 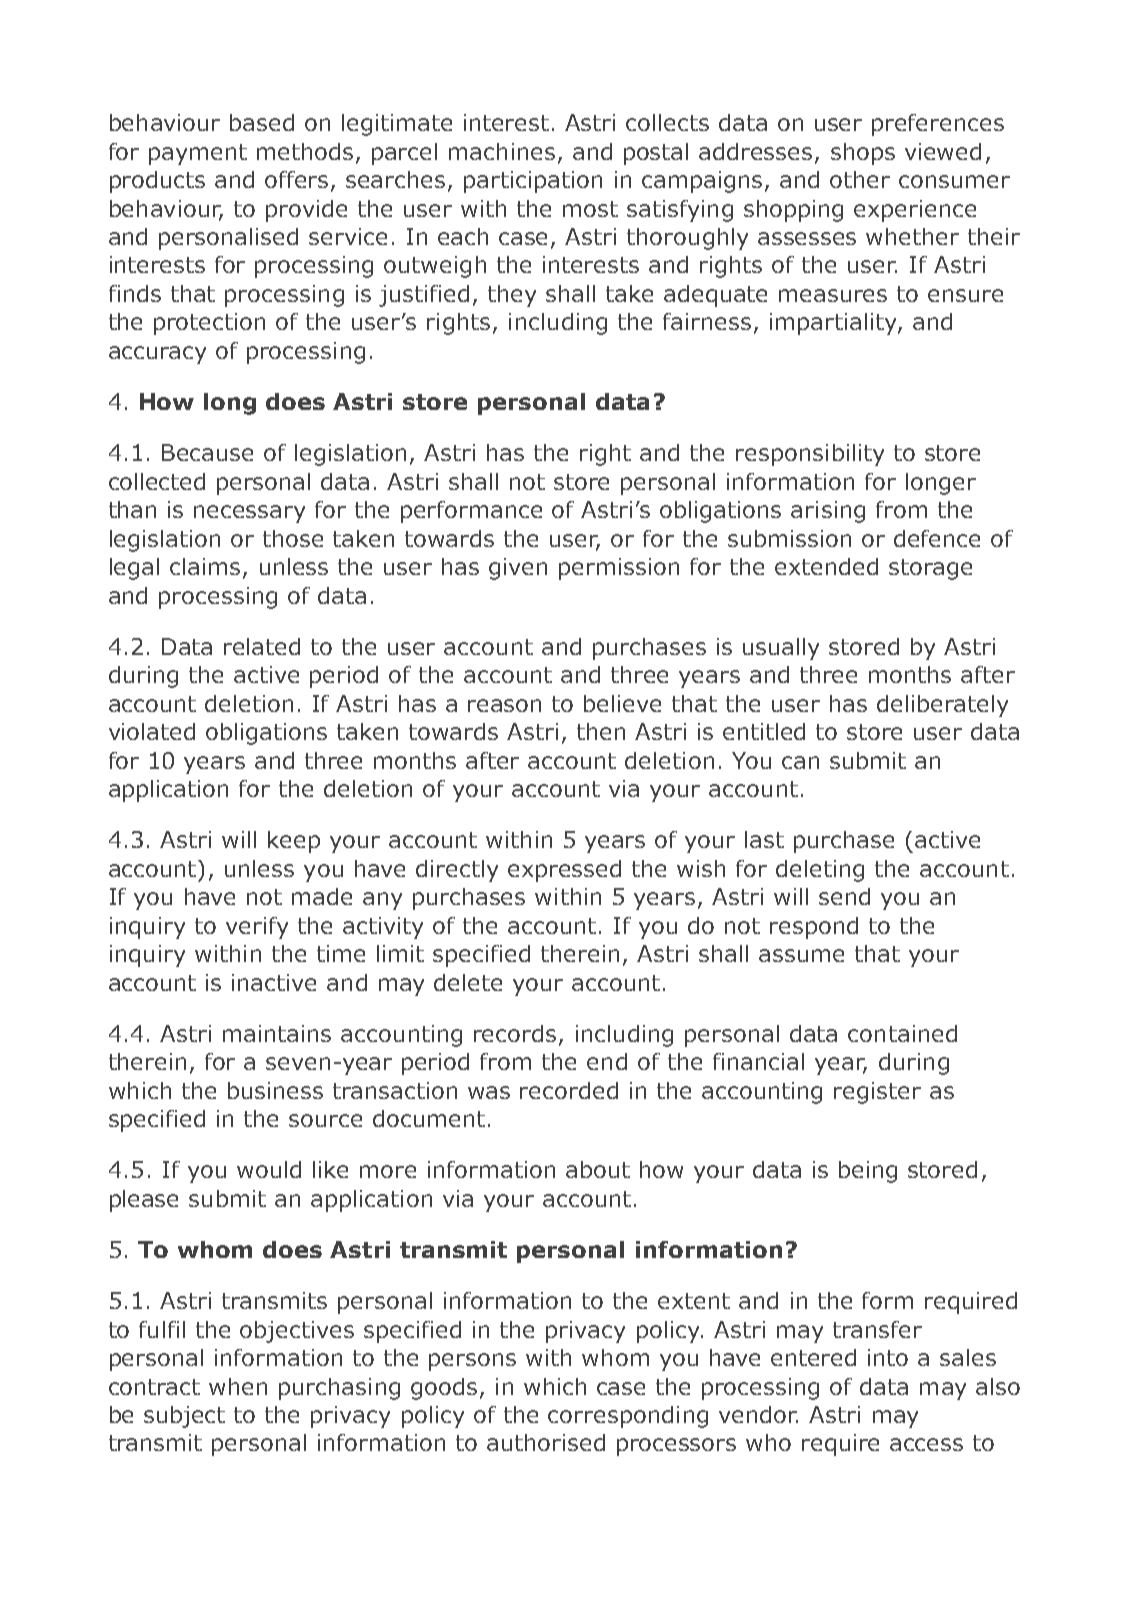 What do you see at coordinates (294, 842) in the screenshot?
I see `keep` at bounding box center [294, 842].
